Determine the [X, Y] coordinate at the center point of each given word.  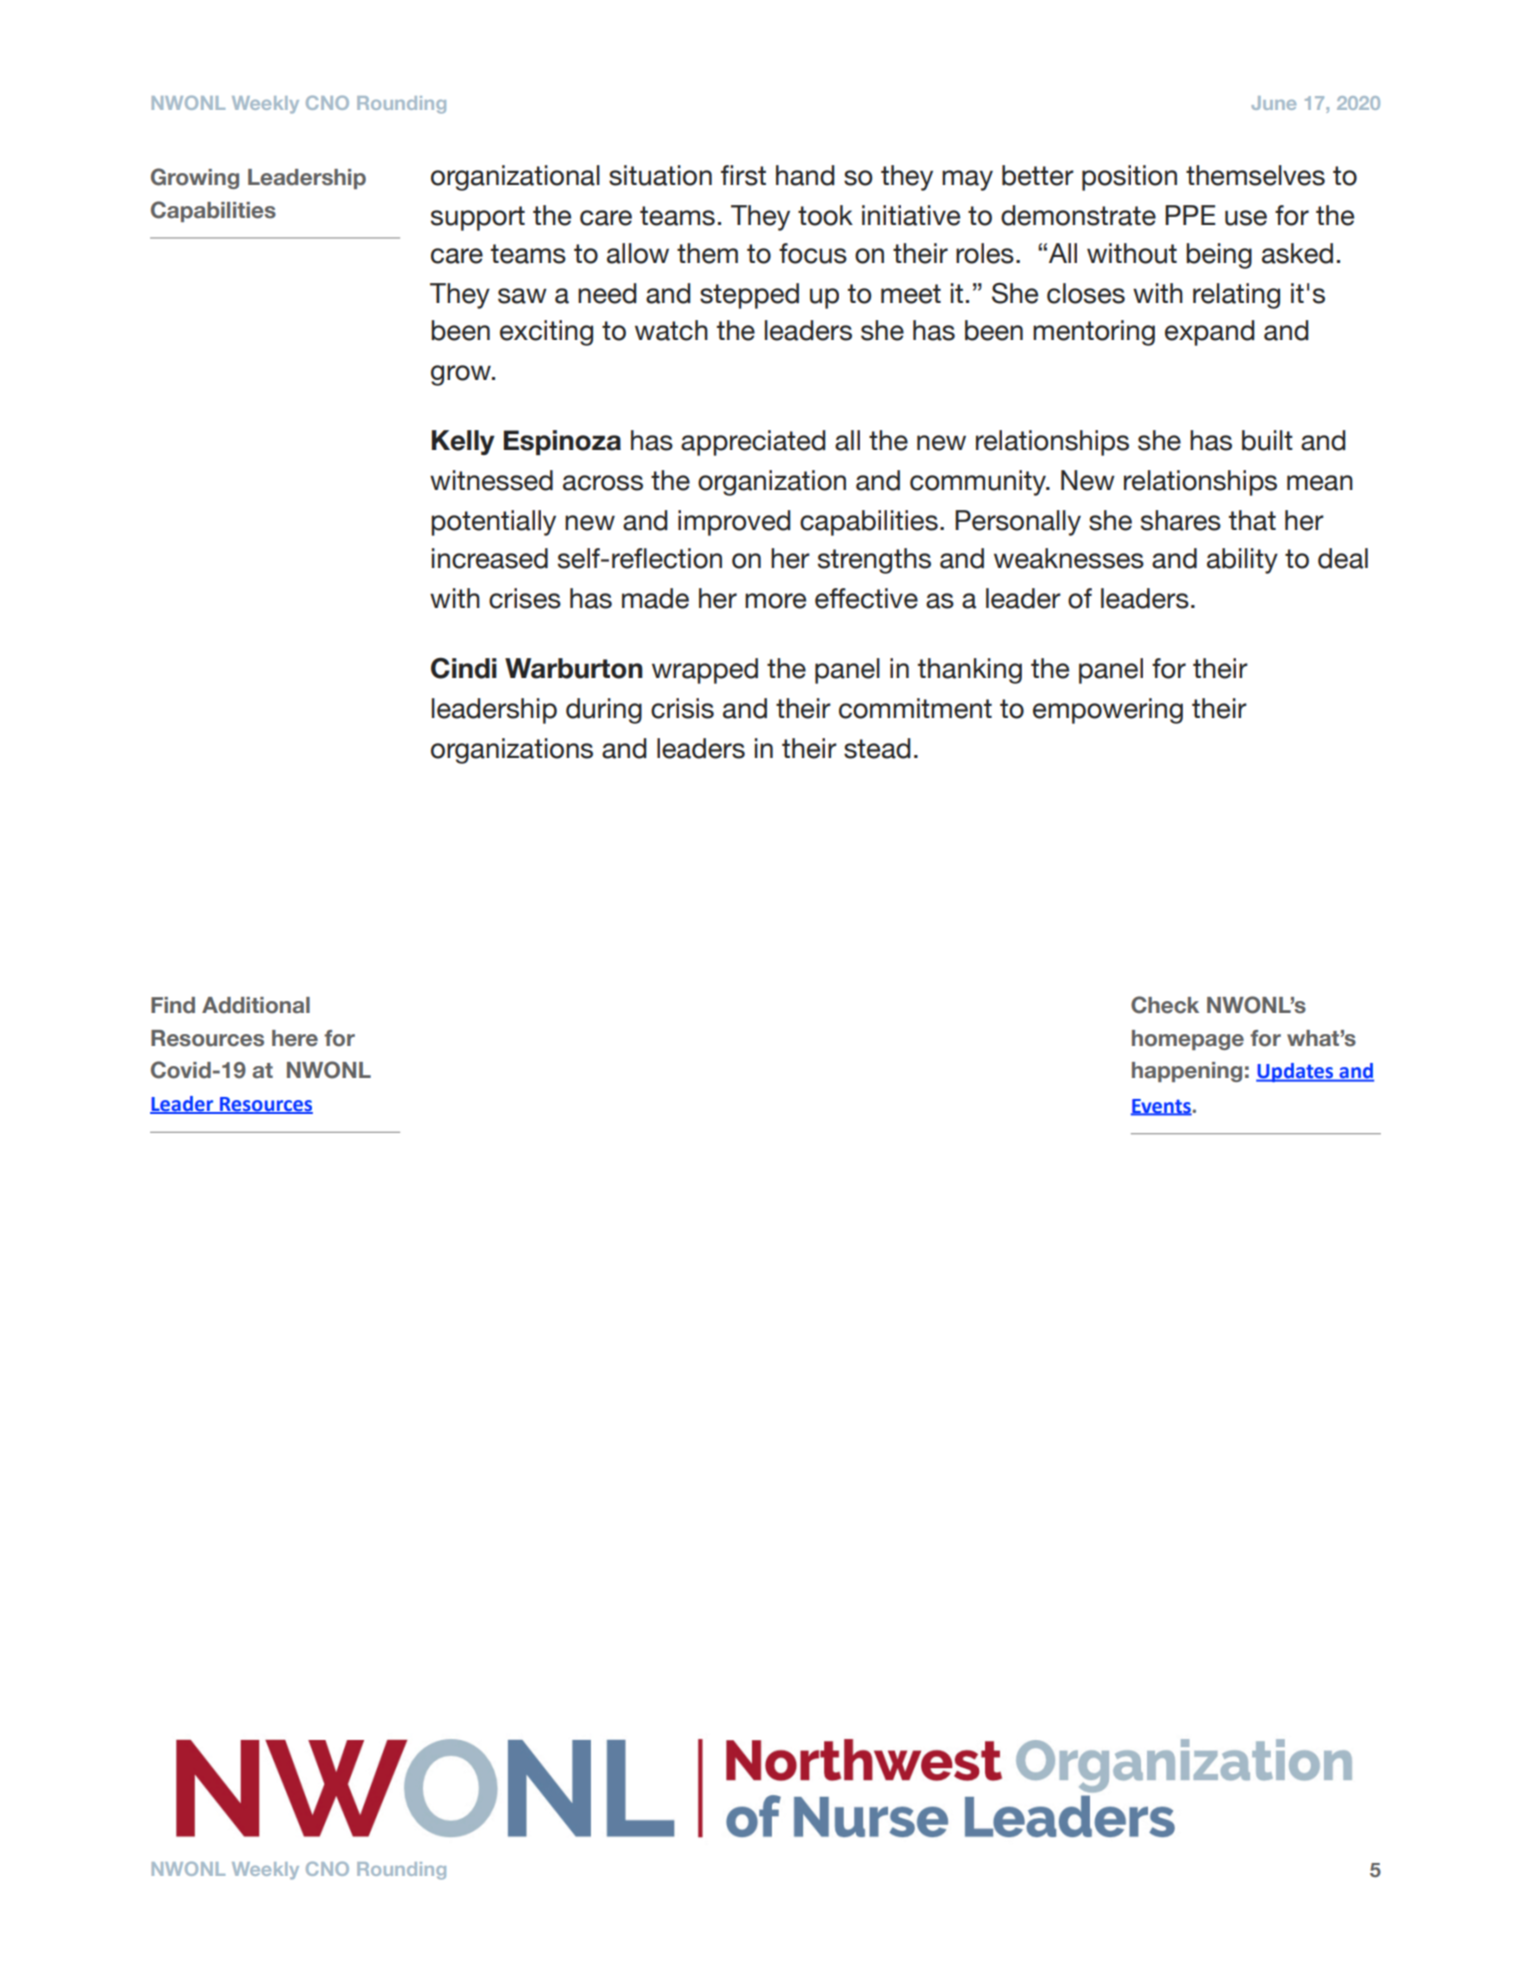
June [1274, 103]
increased [490, 558]
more [775, 601]
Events [1162, 1107]
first [743, 175]
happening [1187, 1072]
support [478, 218]
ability [1242, 561]
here [295, 1038]
